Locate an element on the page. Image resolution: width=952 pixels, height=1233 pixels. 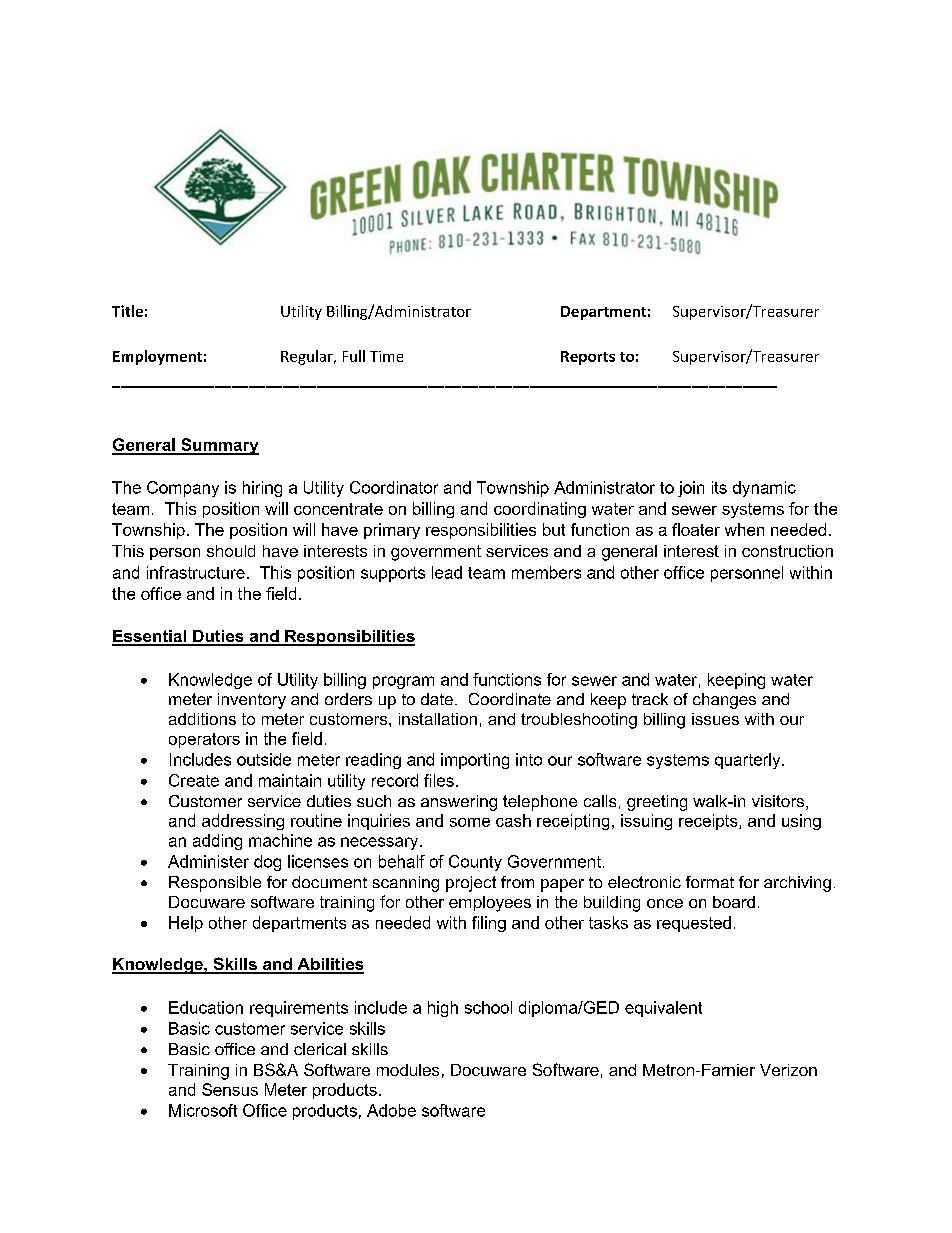
adding is located at coordinates (217, 842).
